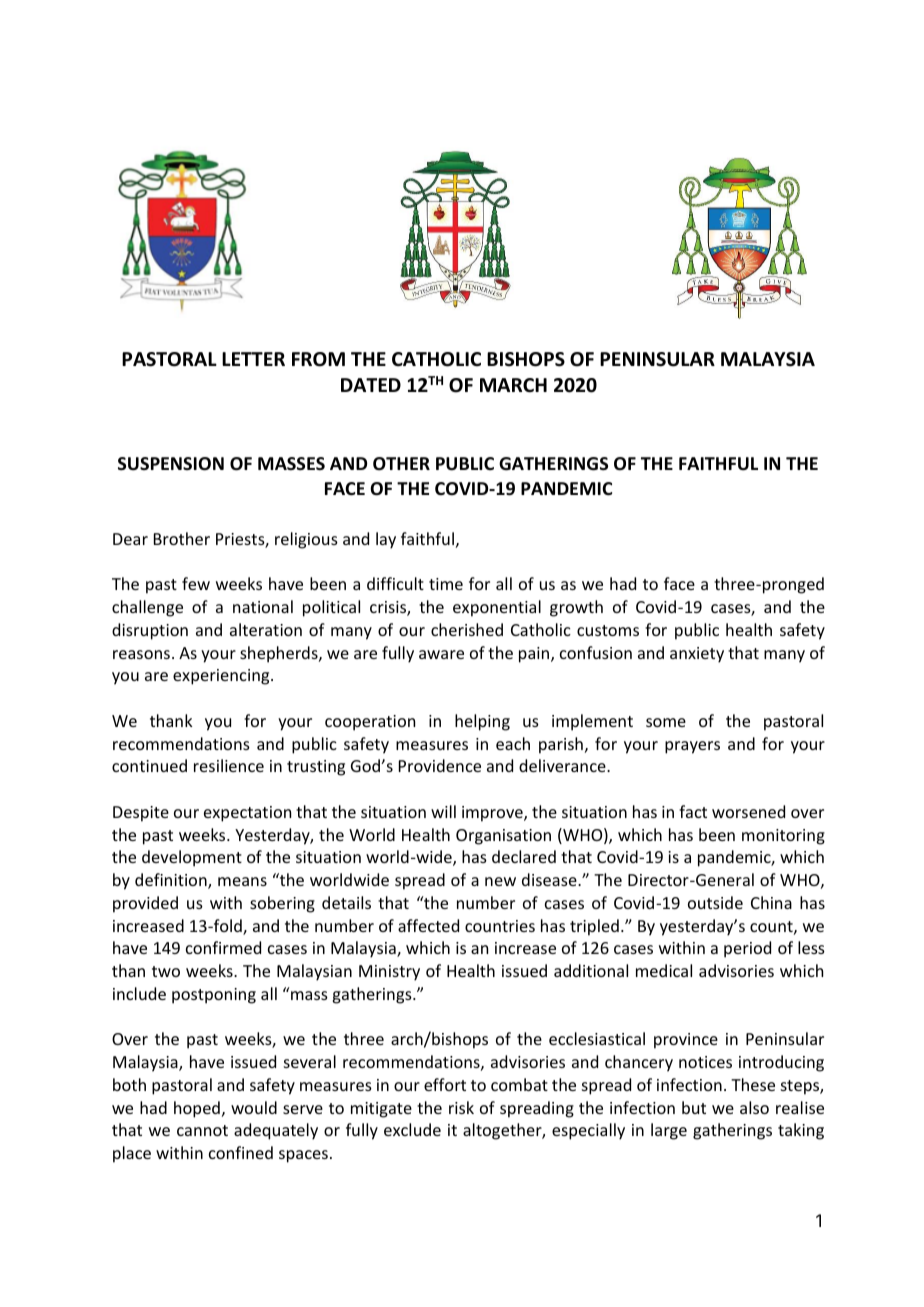  Describe the element at coordinates (440, 765) in the page. I see `Providence` at that location.
